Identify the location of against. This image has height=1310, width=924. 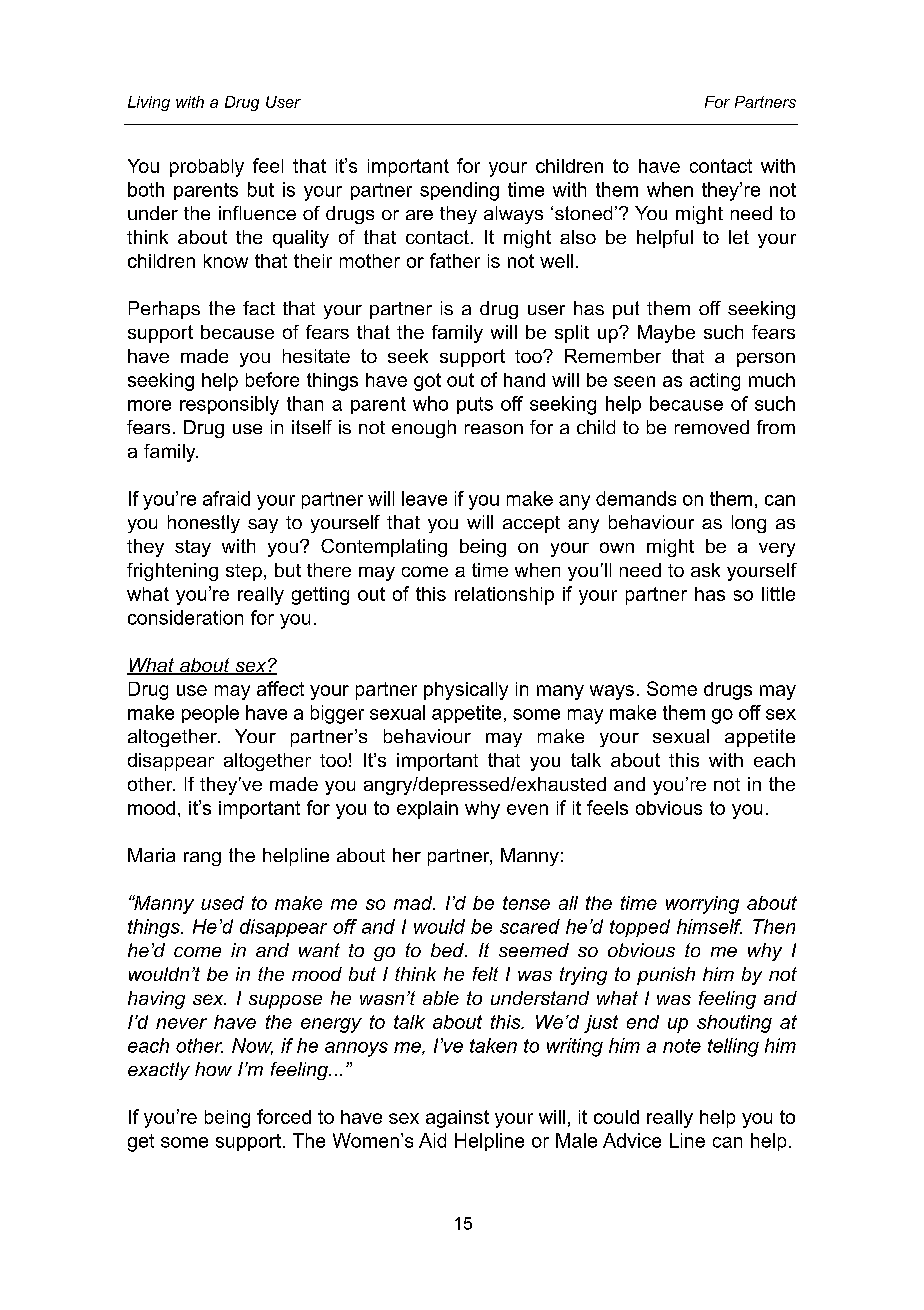
(457, 1119).
